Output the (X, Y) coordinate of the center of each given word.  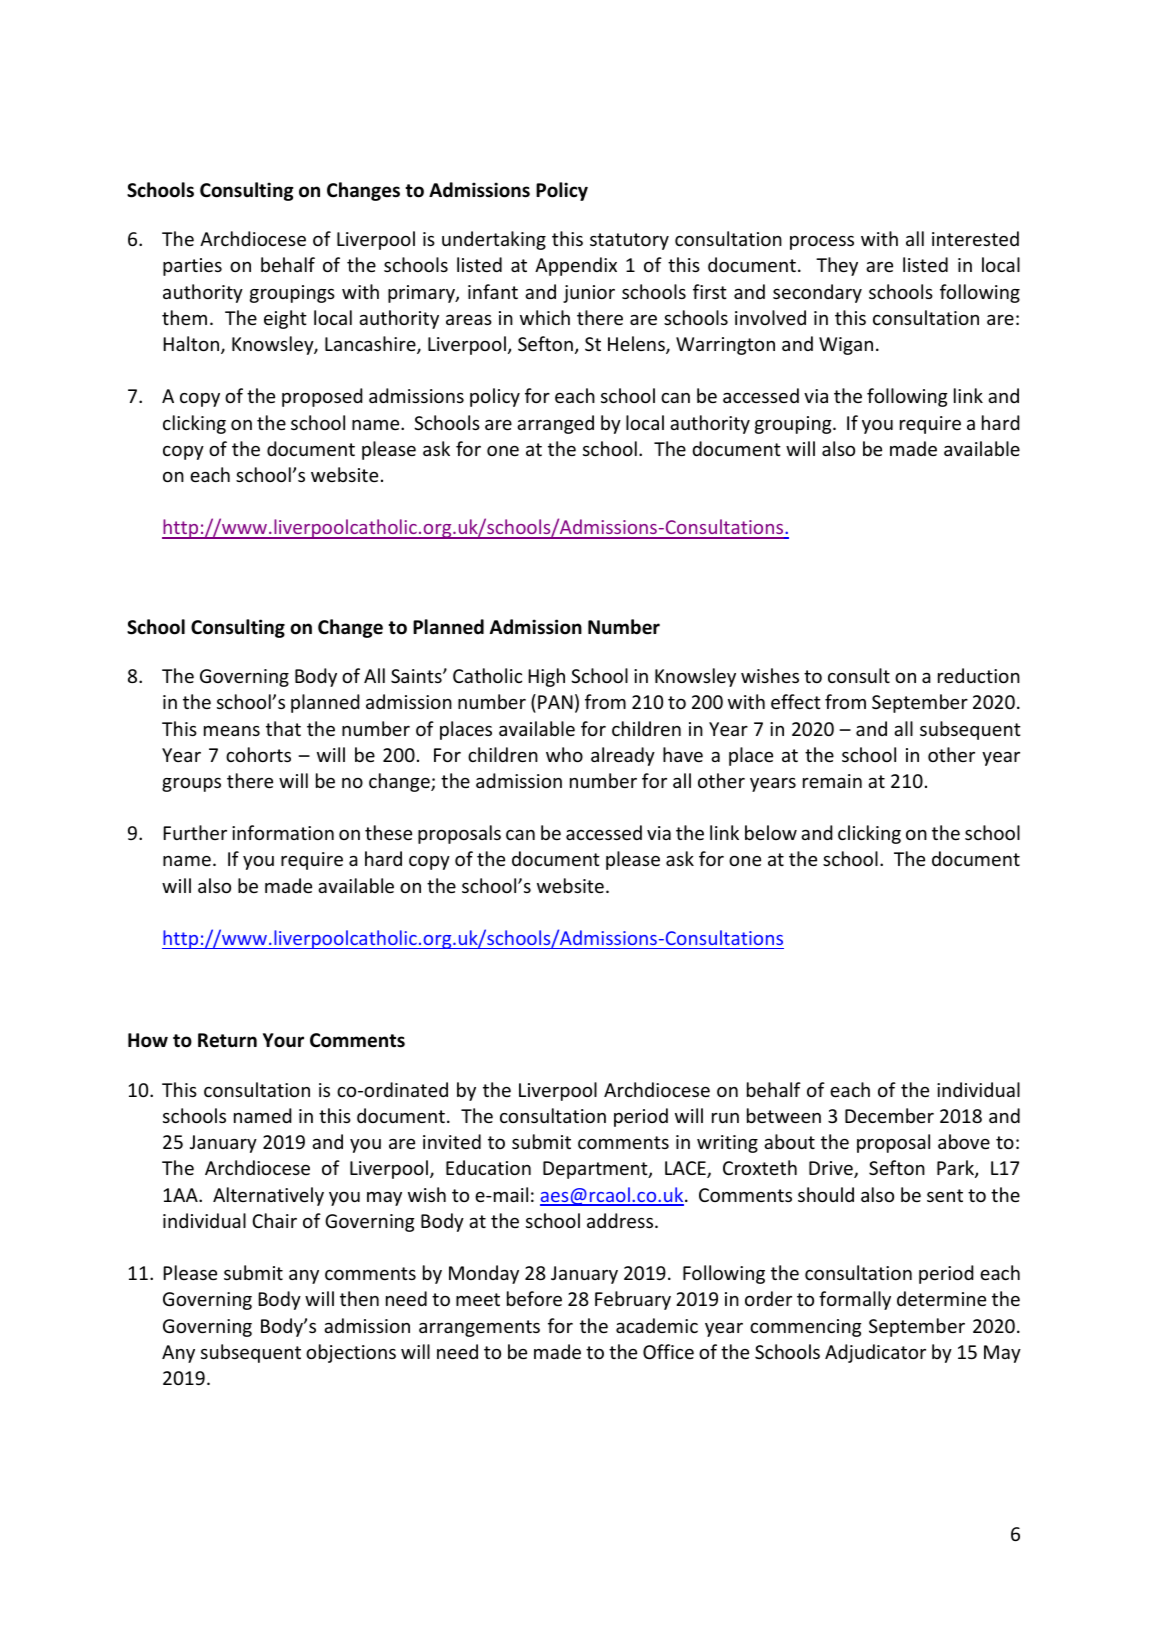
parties (192, 267)
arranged (555, 424)
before (534, 1298)
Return (227, 1040)
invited (452, 1141)
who (564, 754)
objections (351, 1353)
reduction (979, 675)
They (837, 266)
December (889, 1115)
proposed (322, 397)
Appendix (576, 266)
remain (832, 781)
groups (191, 785)
